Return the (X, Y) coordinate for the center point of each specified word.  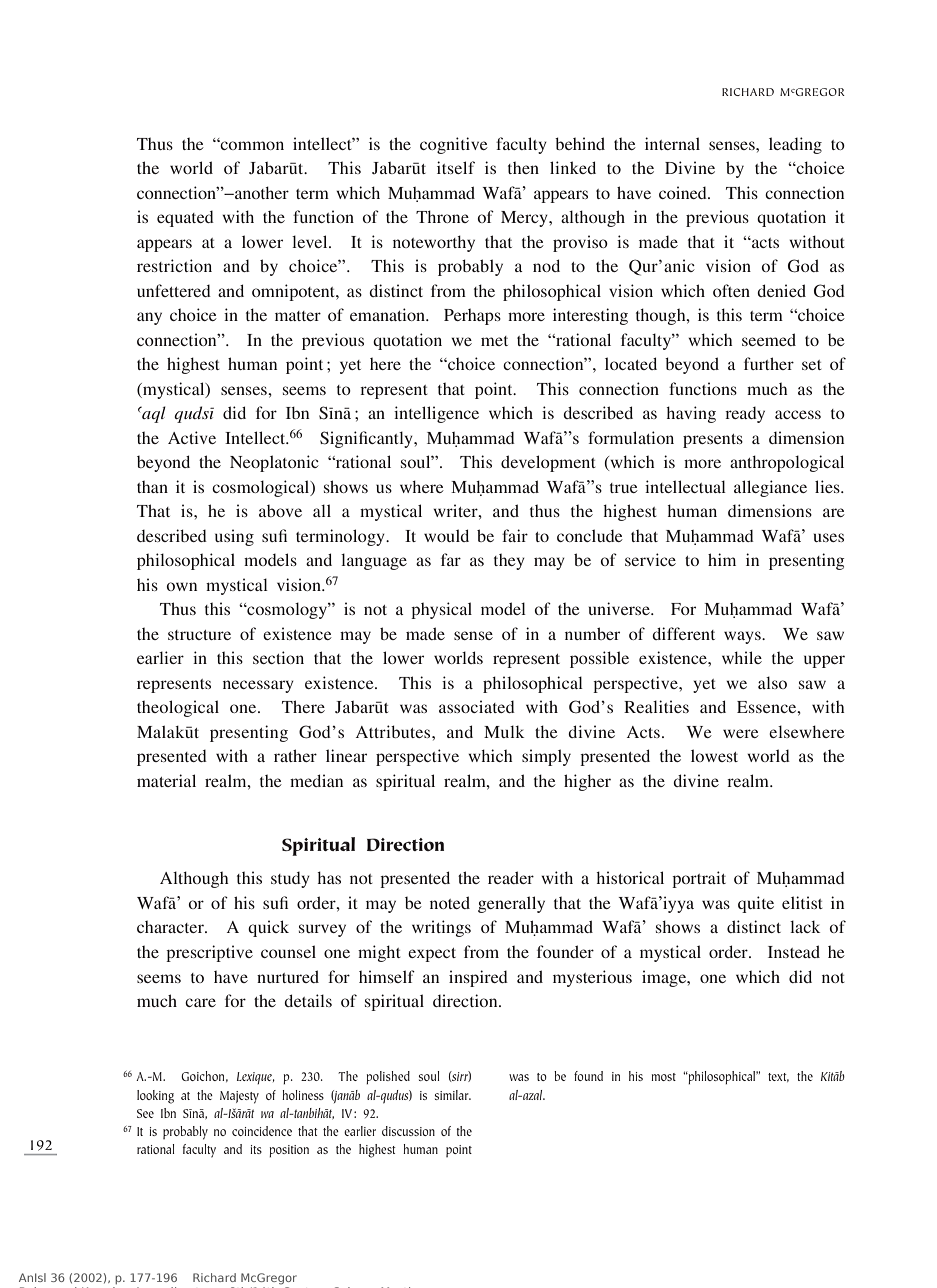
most (663, 1077)
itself (456, 167)
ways (743, 637)
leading (795, 145)
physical (441, 610)
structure (199, 635)
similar (453, 1095)
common (251, 145)
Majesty (239, 1097)
